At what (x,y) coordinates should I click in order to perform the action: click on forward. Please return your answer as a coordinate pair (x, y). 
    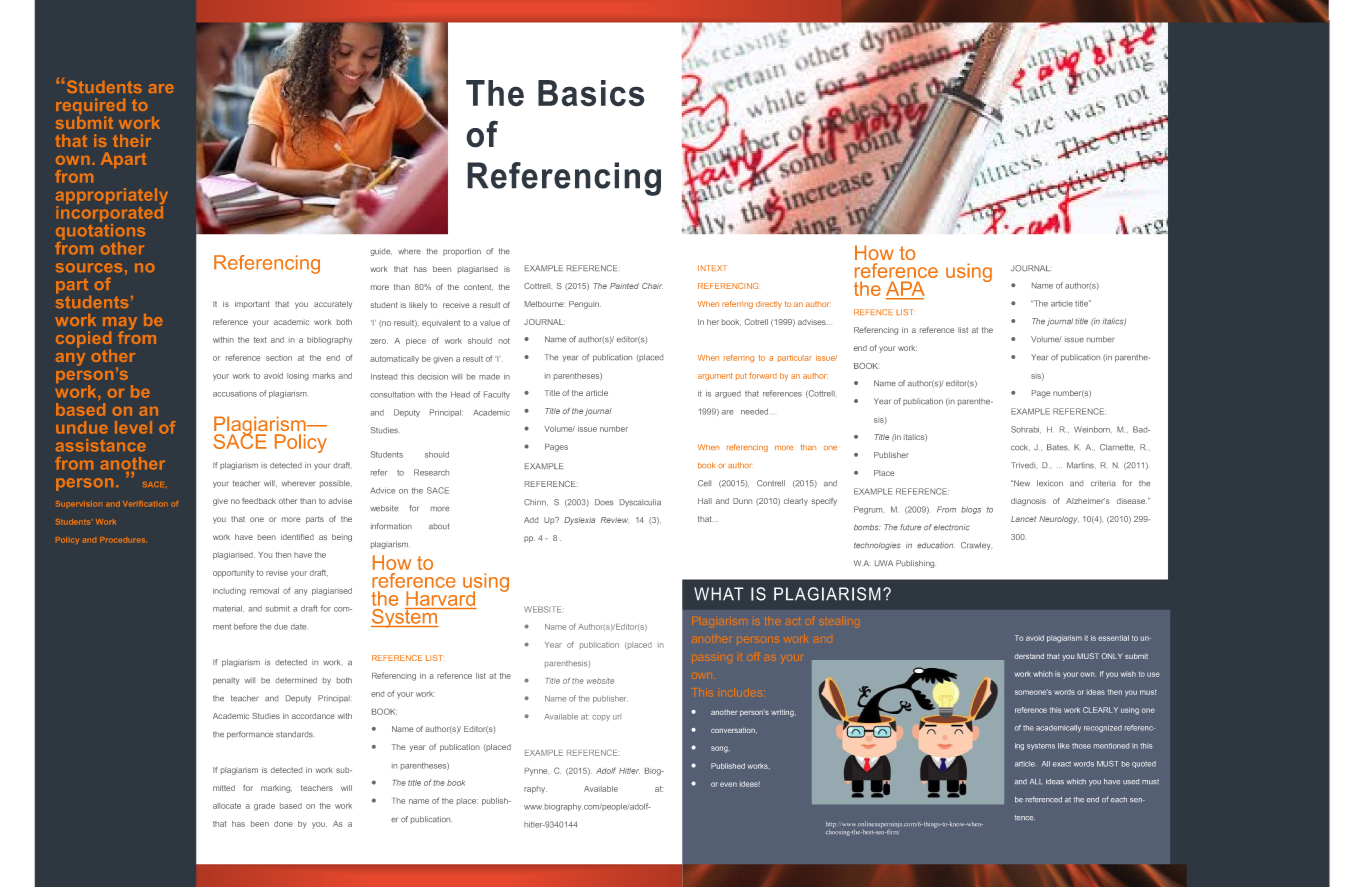
    Looking at the image, I should click on (763, 375).
